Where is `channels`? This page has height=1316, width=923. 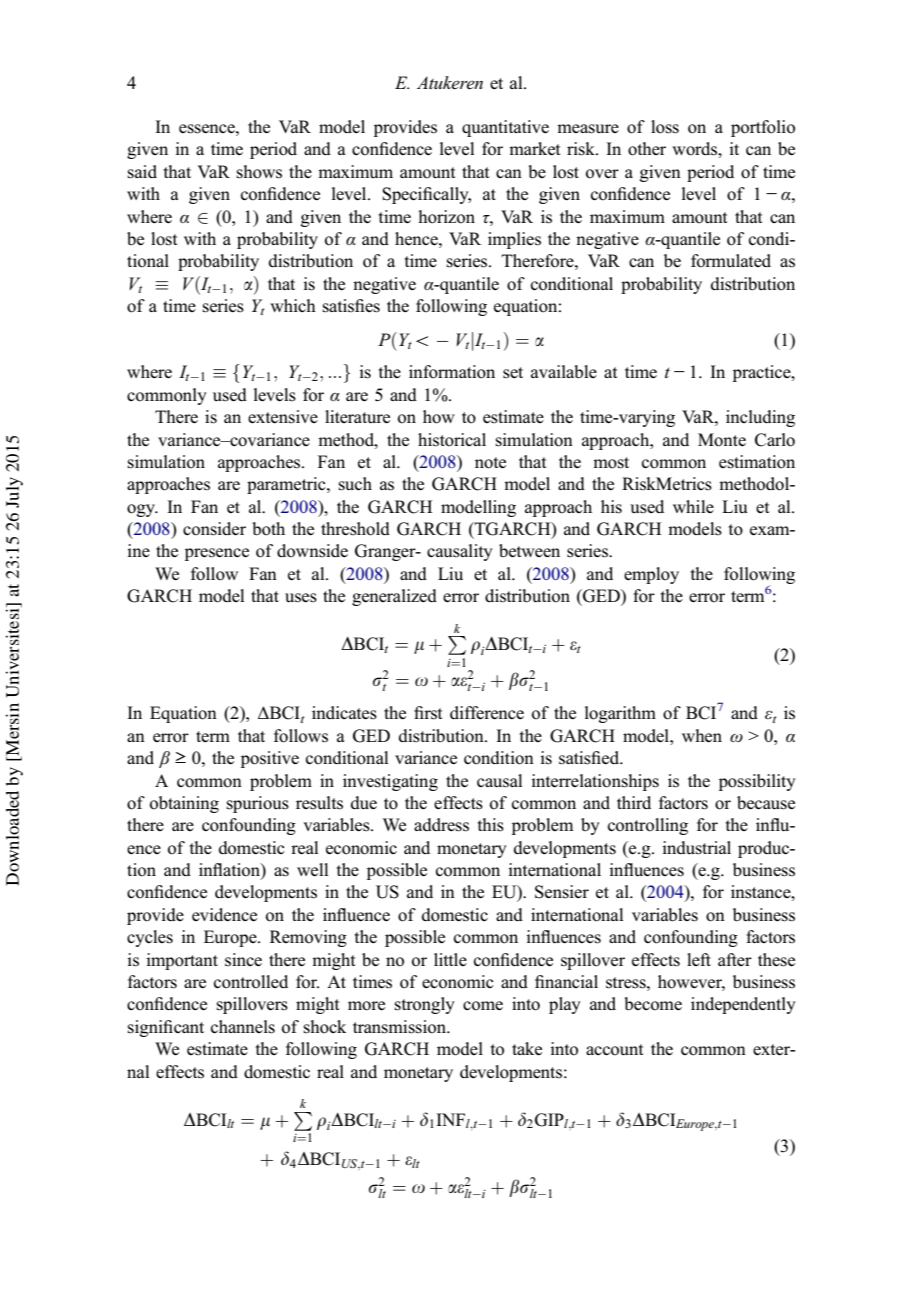 channels is located at coordinates (243, 1027).
